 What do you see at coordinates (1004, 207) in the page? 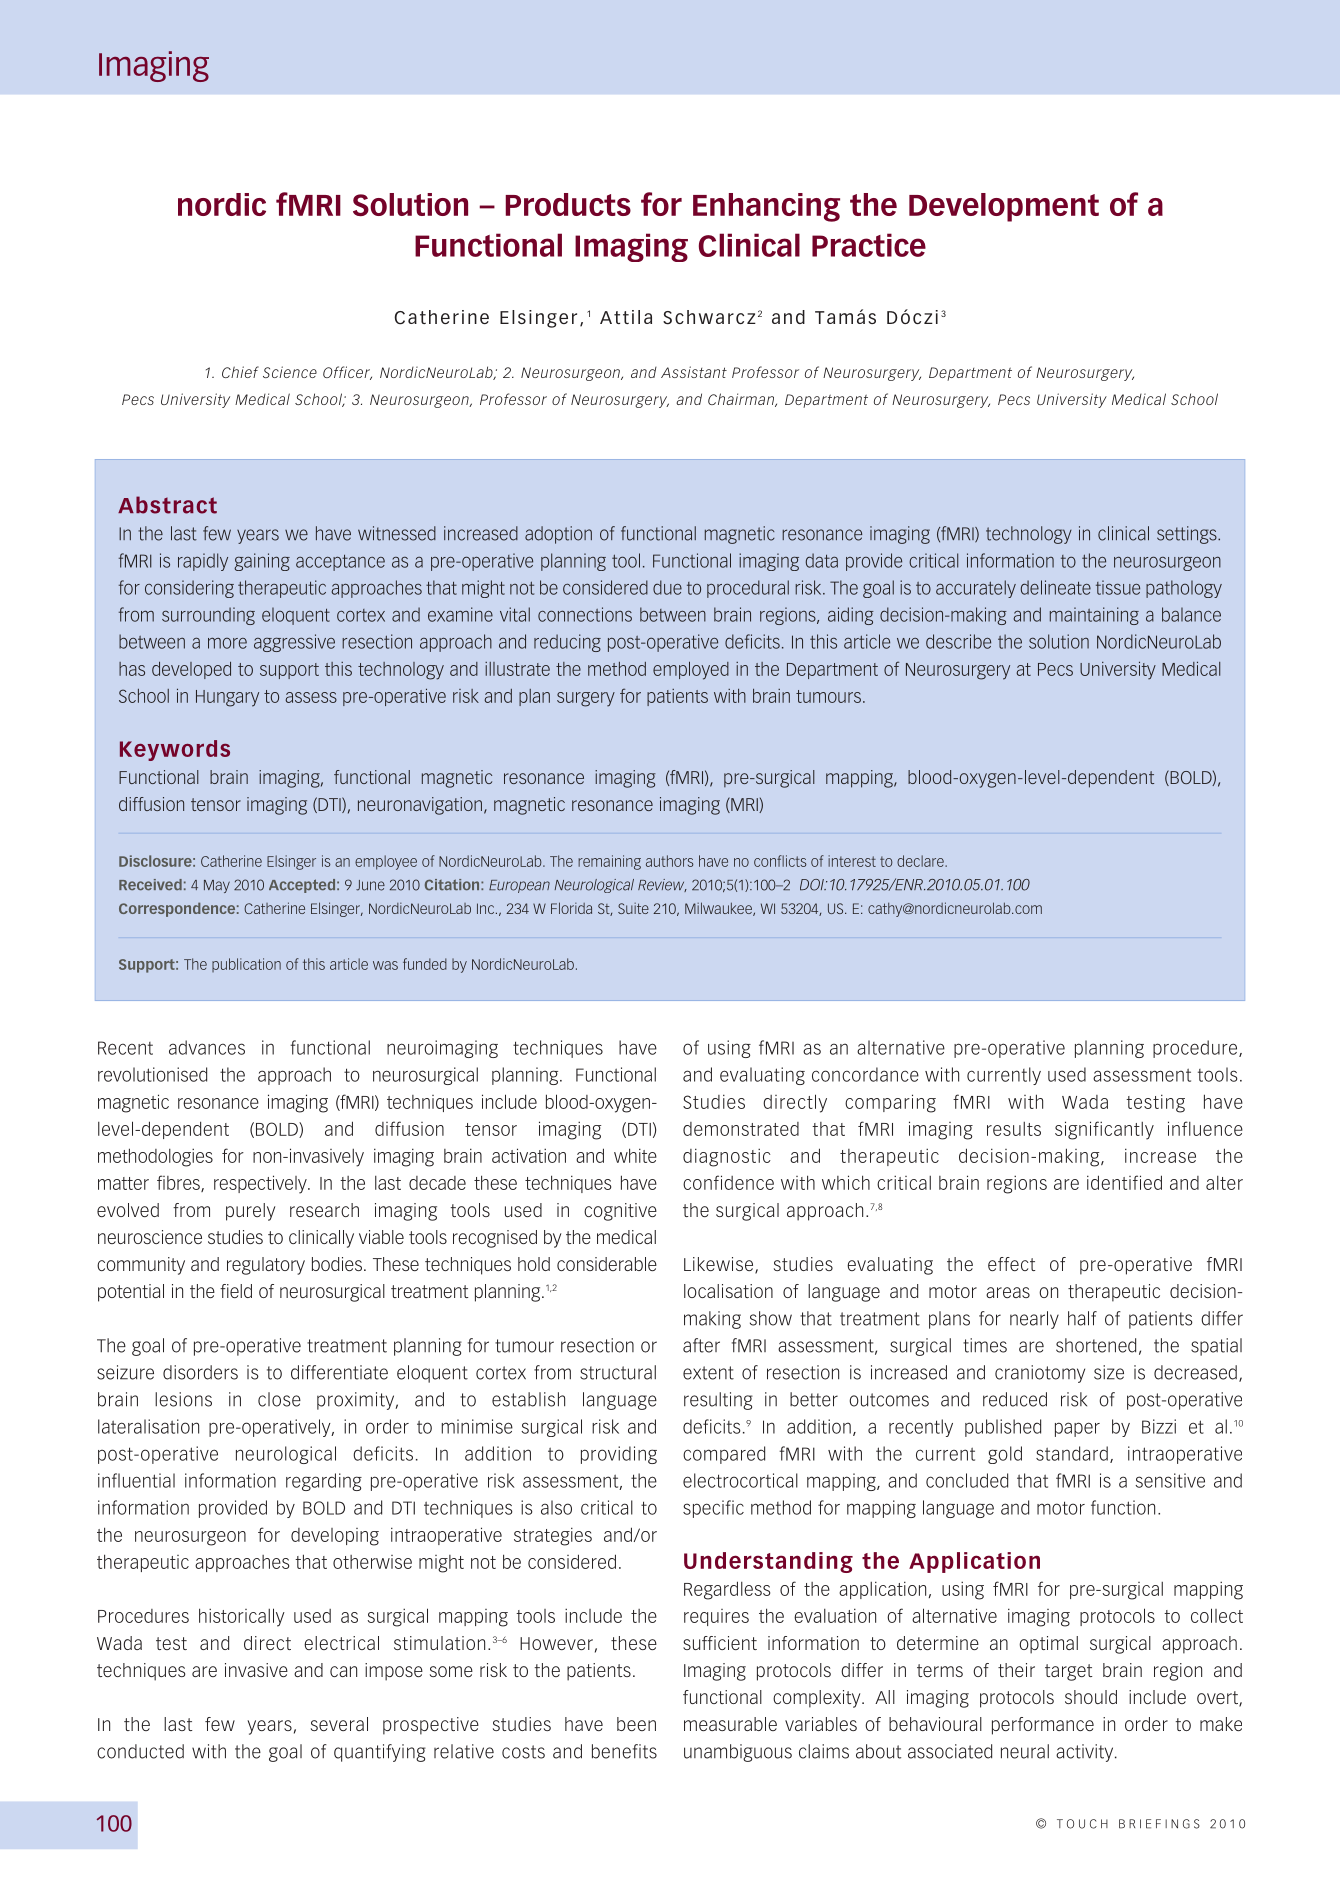
I see `Development` at bounding box center [1004, 207].
